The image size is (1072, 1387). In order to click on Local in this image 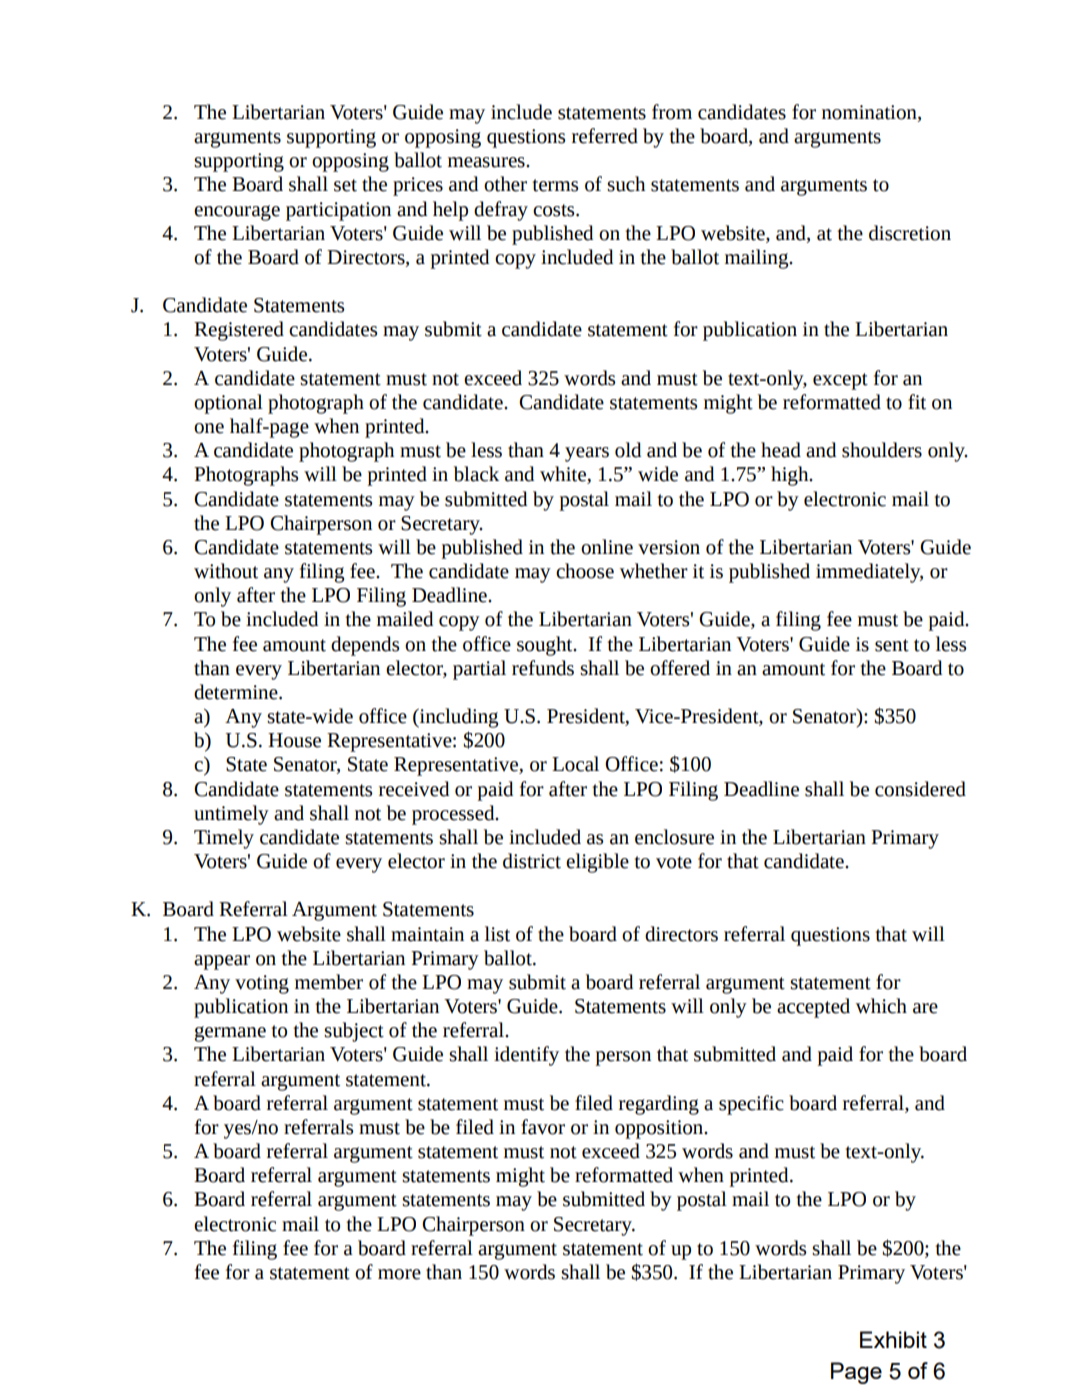, I will do `click(575, 764)`.
